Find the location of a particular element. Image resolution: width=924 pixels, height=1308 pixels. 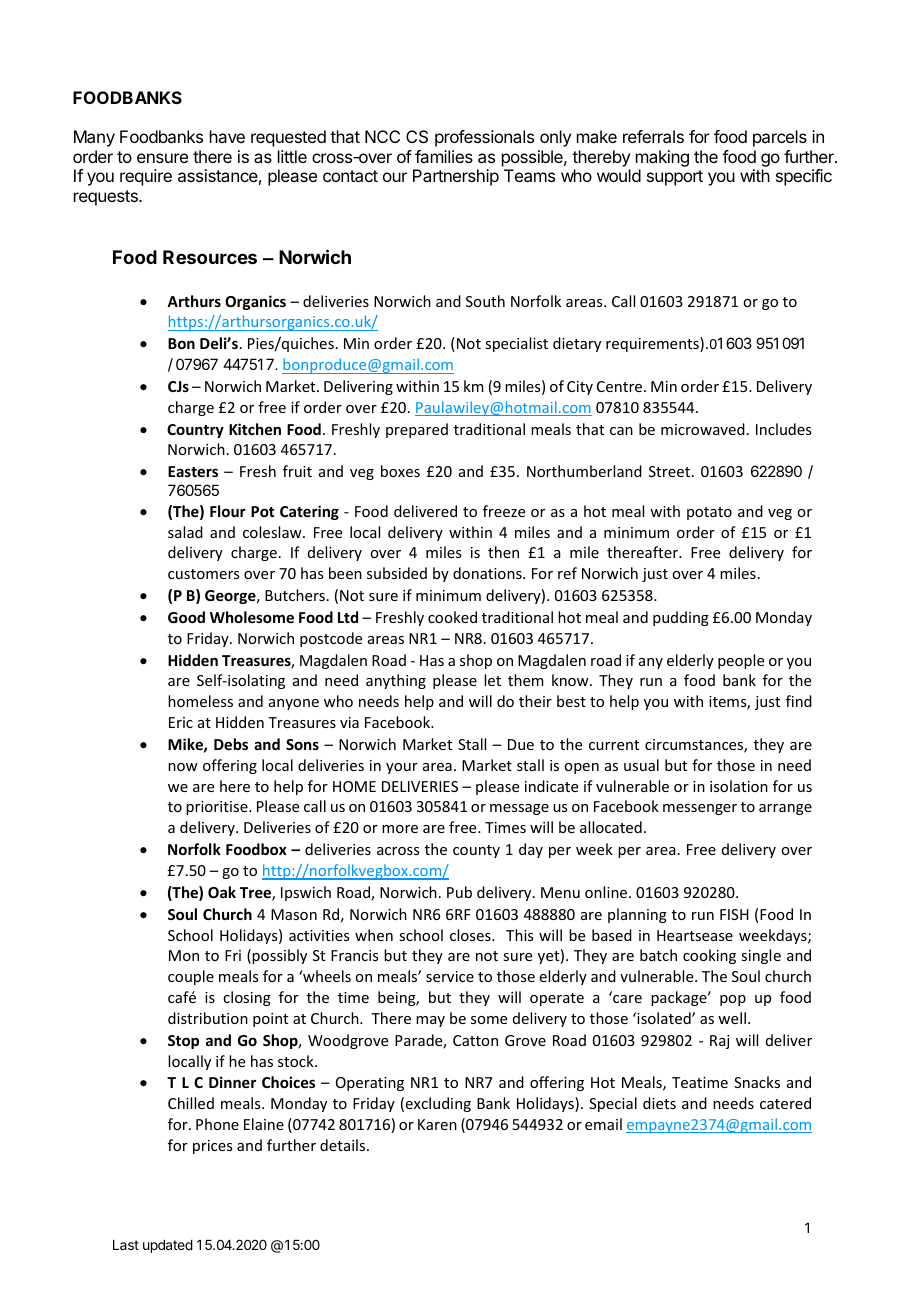

service is located at coordinates (450, 976).
